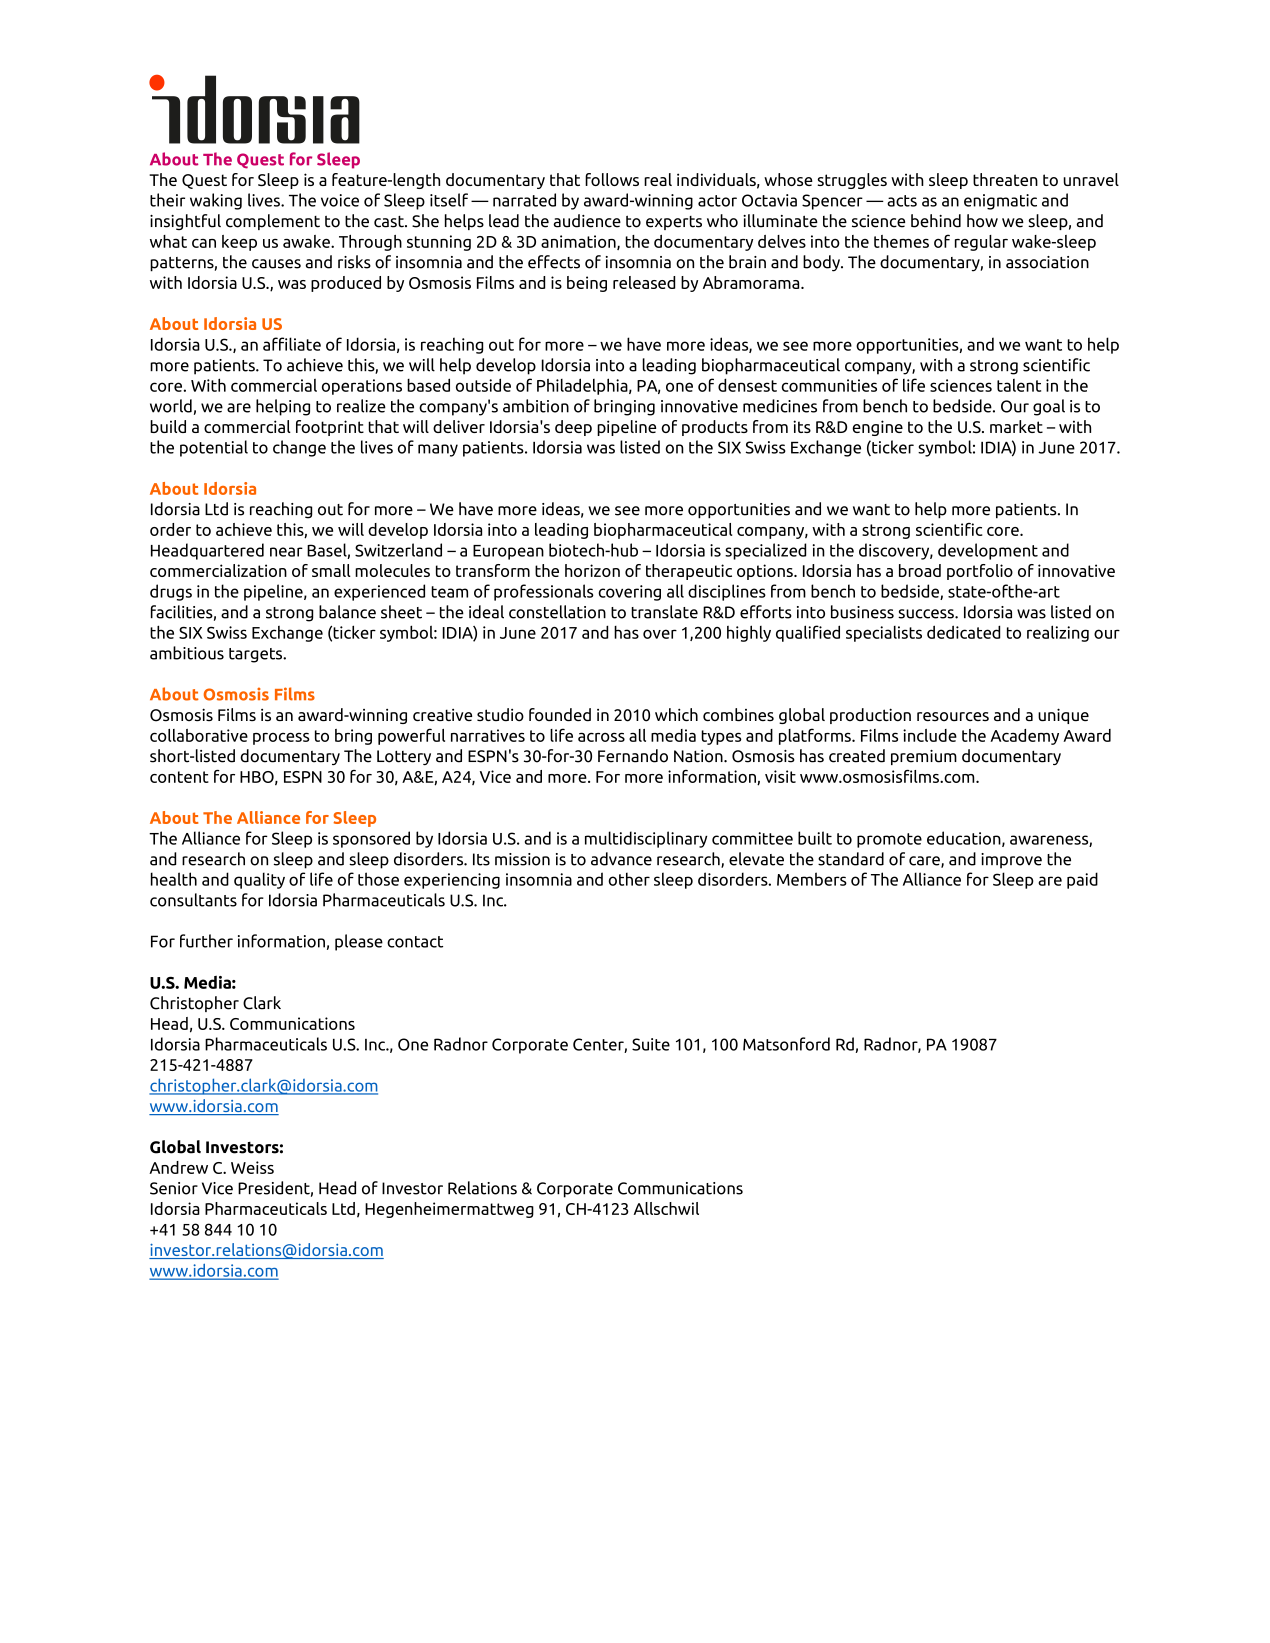 This screenshot has height=1643, width=1270. What do you see at coordinates (273, 222) in the screenshot?
I see `complement` at bounding box center [273, 222].
